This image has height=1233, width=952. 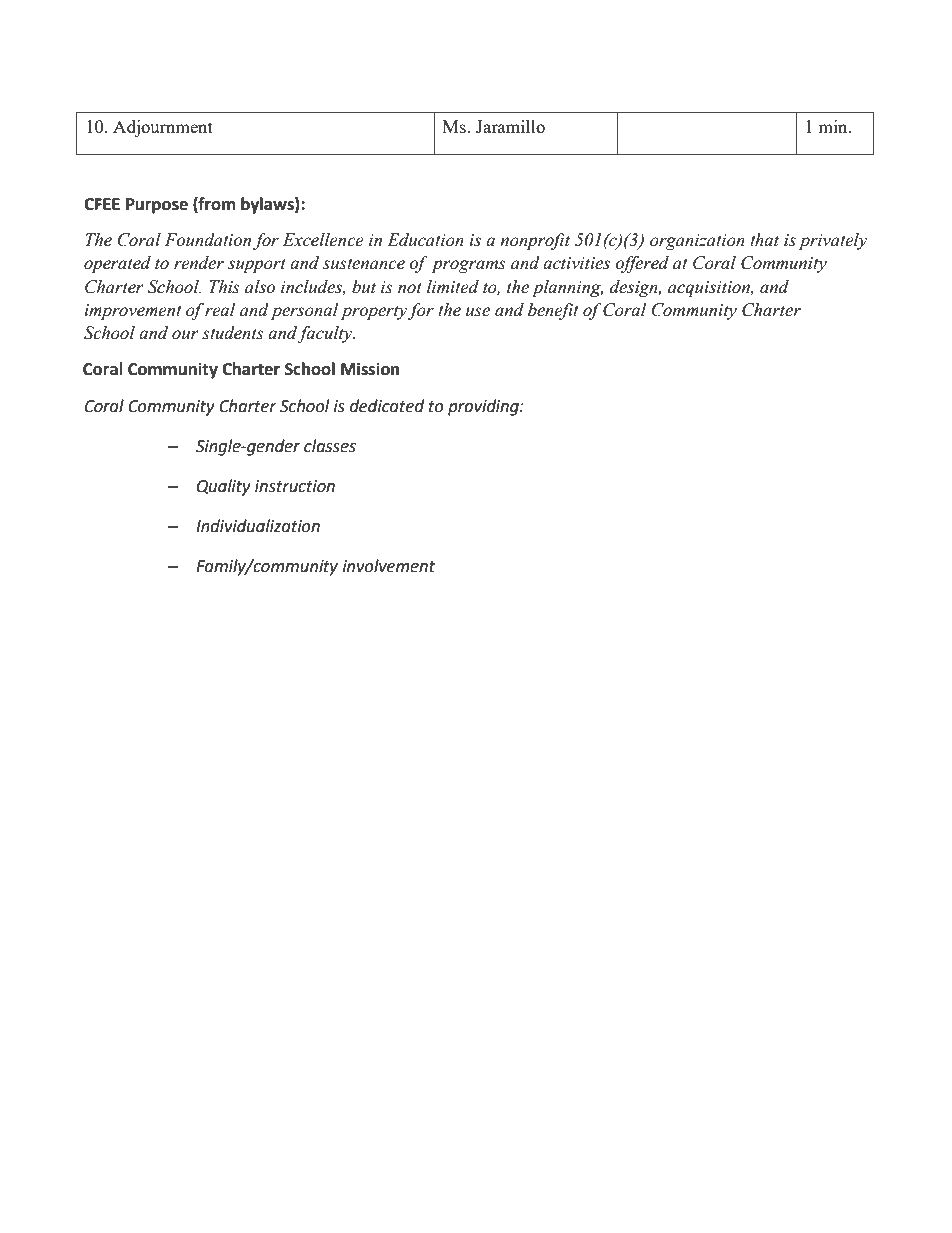 What do you see at coordinates (834, 126) in the image?
I see `min` at bounding box center [834, 126].
